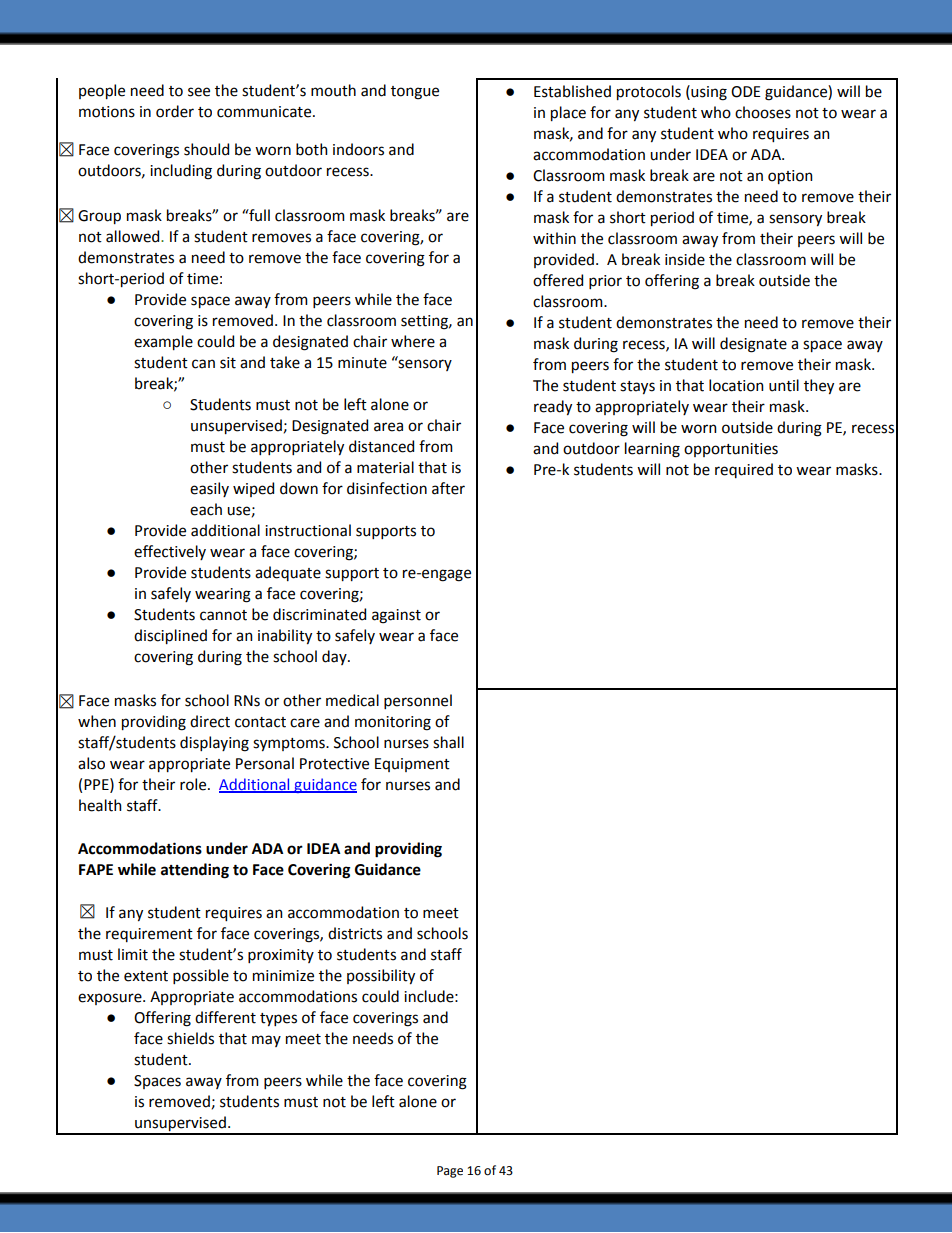 The image size is (952, 1233). What do you see at coordinates (170, 636) in the image?
I see `disciplined` at bounding box center [170, 636].
